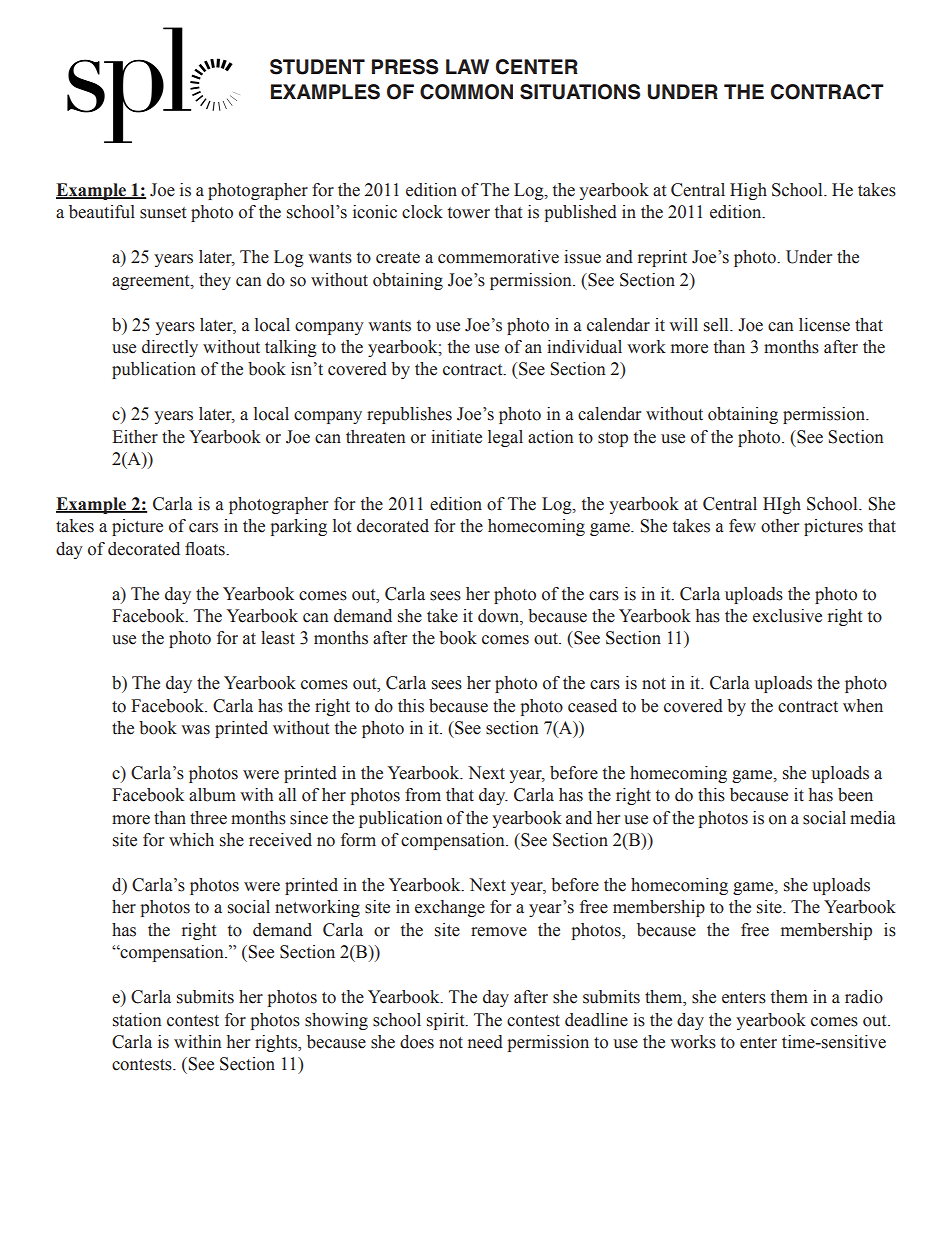 The width and height of the screenshot is (952, 1233). I want to click on radio, so click(864, 997).
